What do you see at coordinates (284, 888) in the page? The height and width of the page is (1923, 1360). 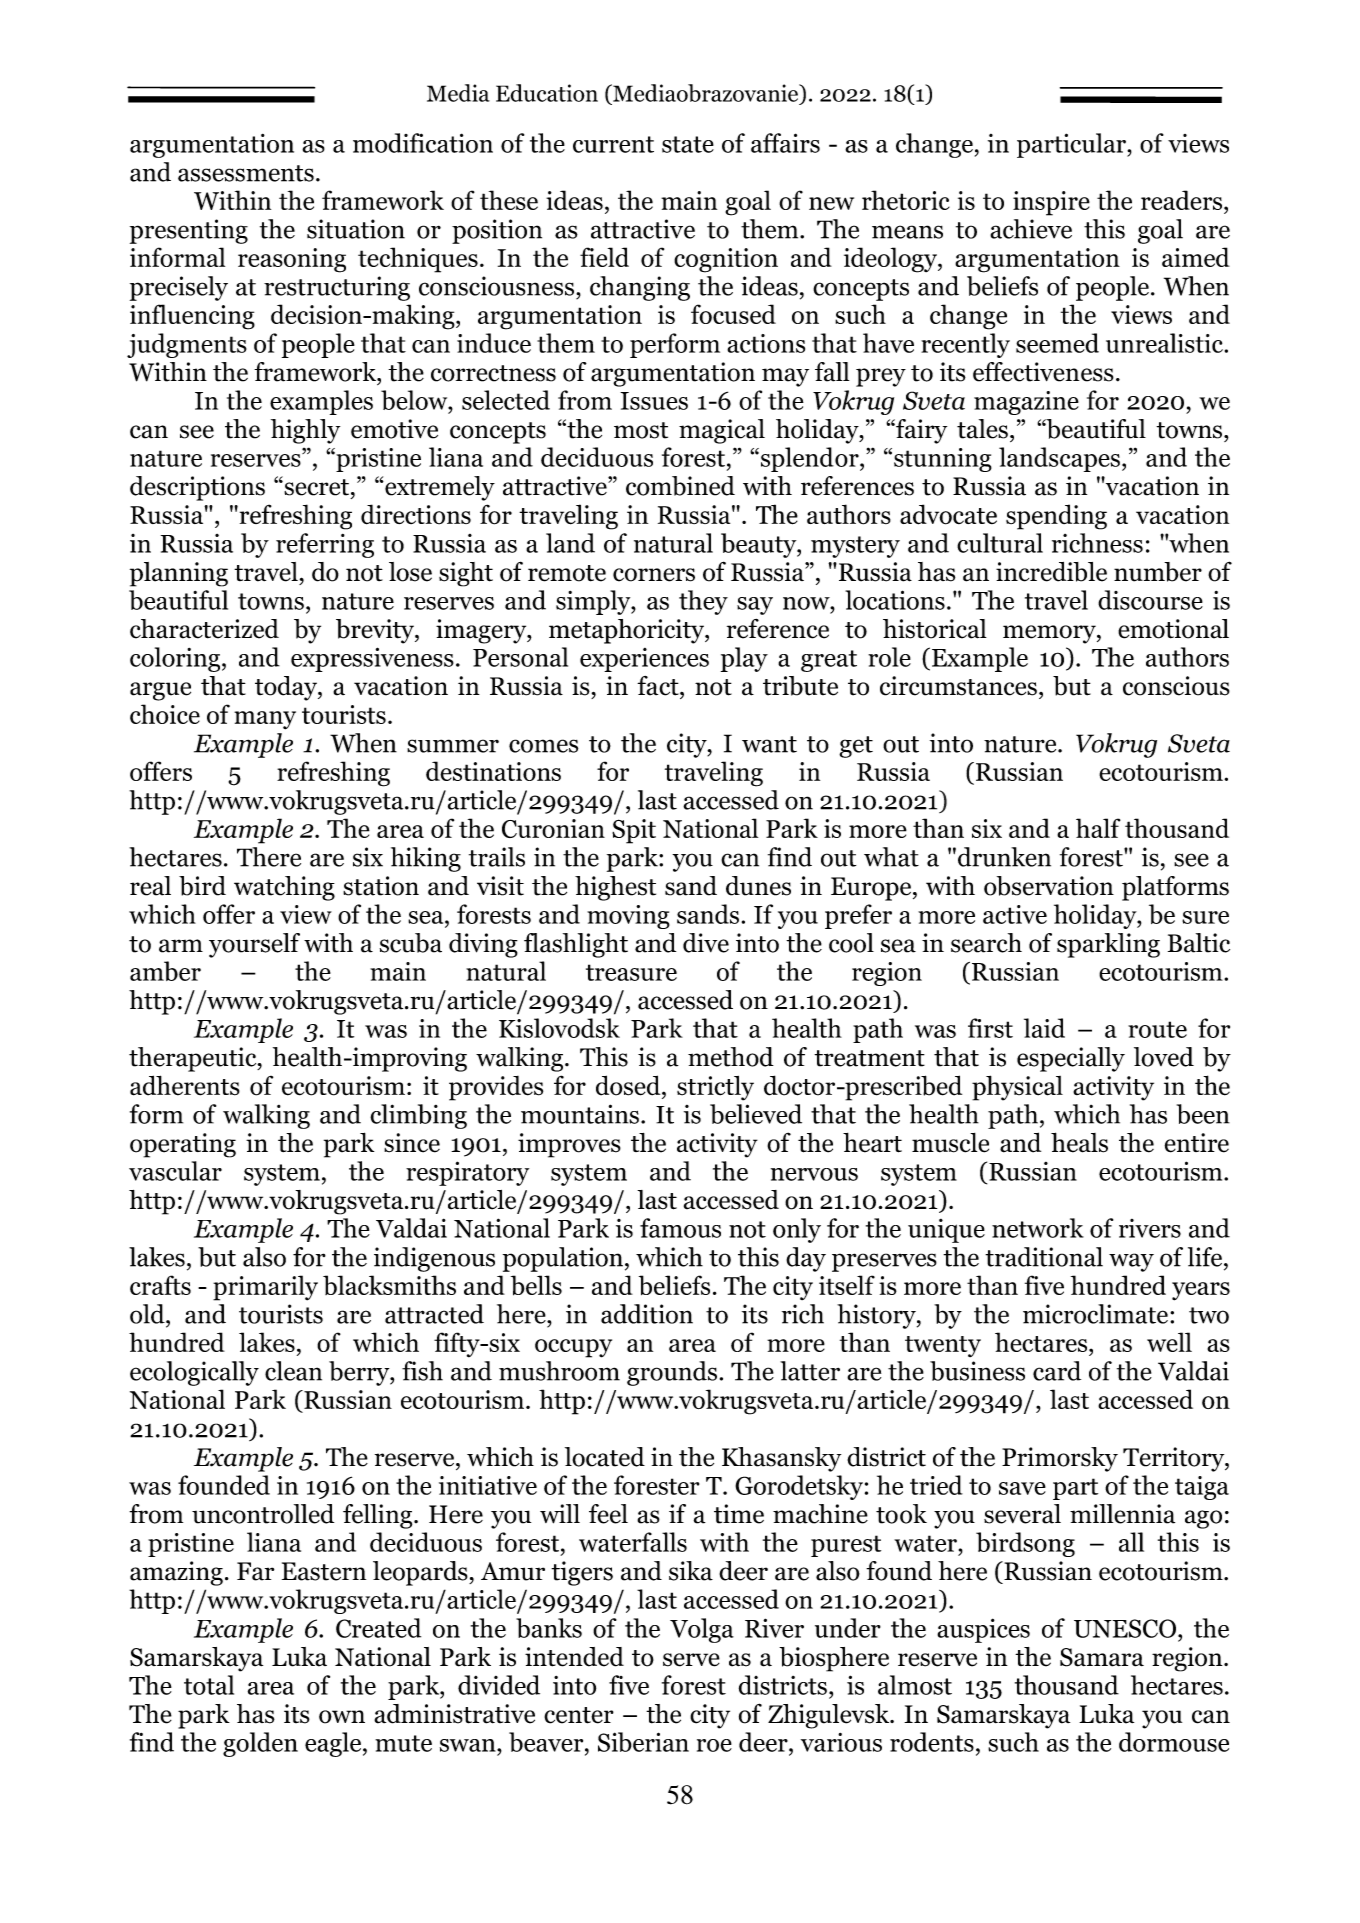 I see `watching` at bounding box center [284, 888].
